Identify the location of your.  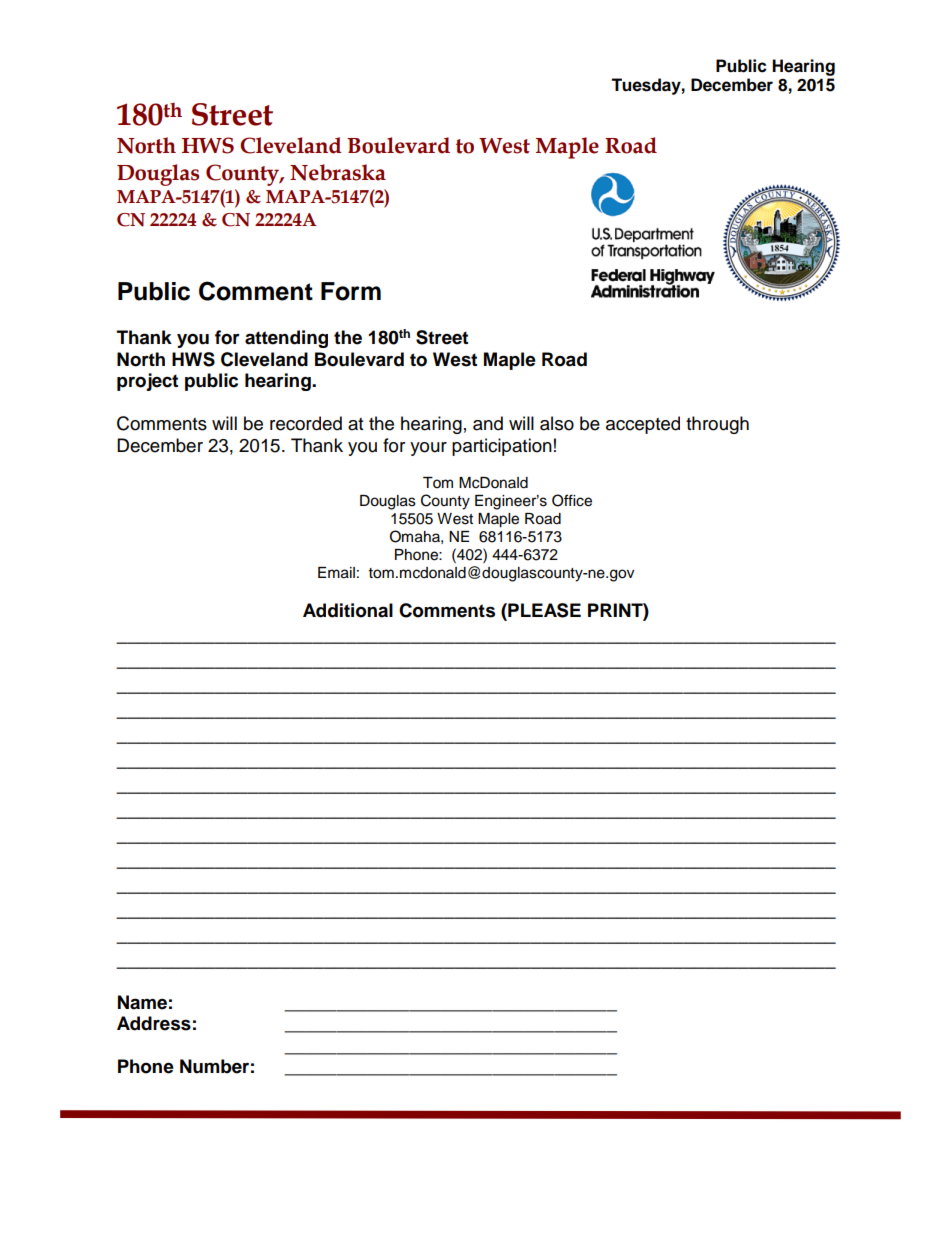
(428, 449).
